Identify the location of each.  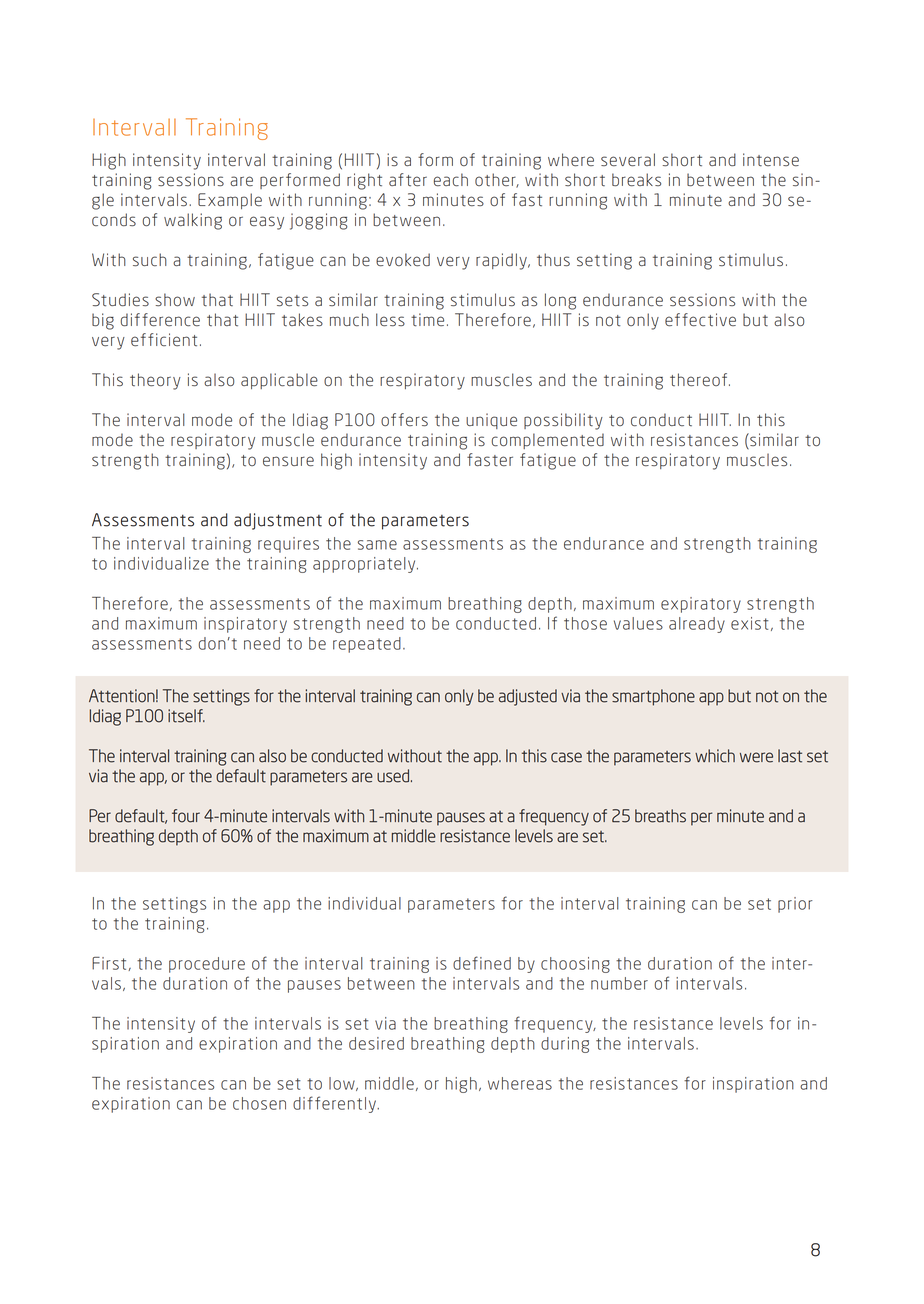
(451, 180).
